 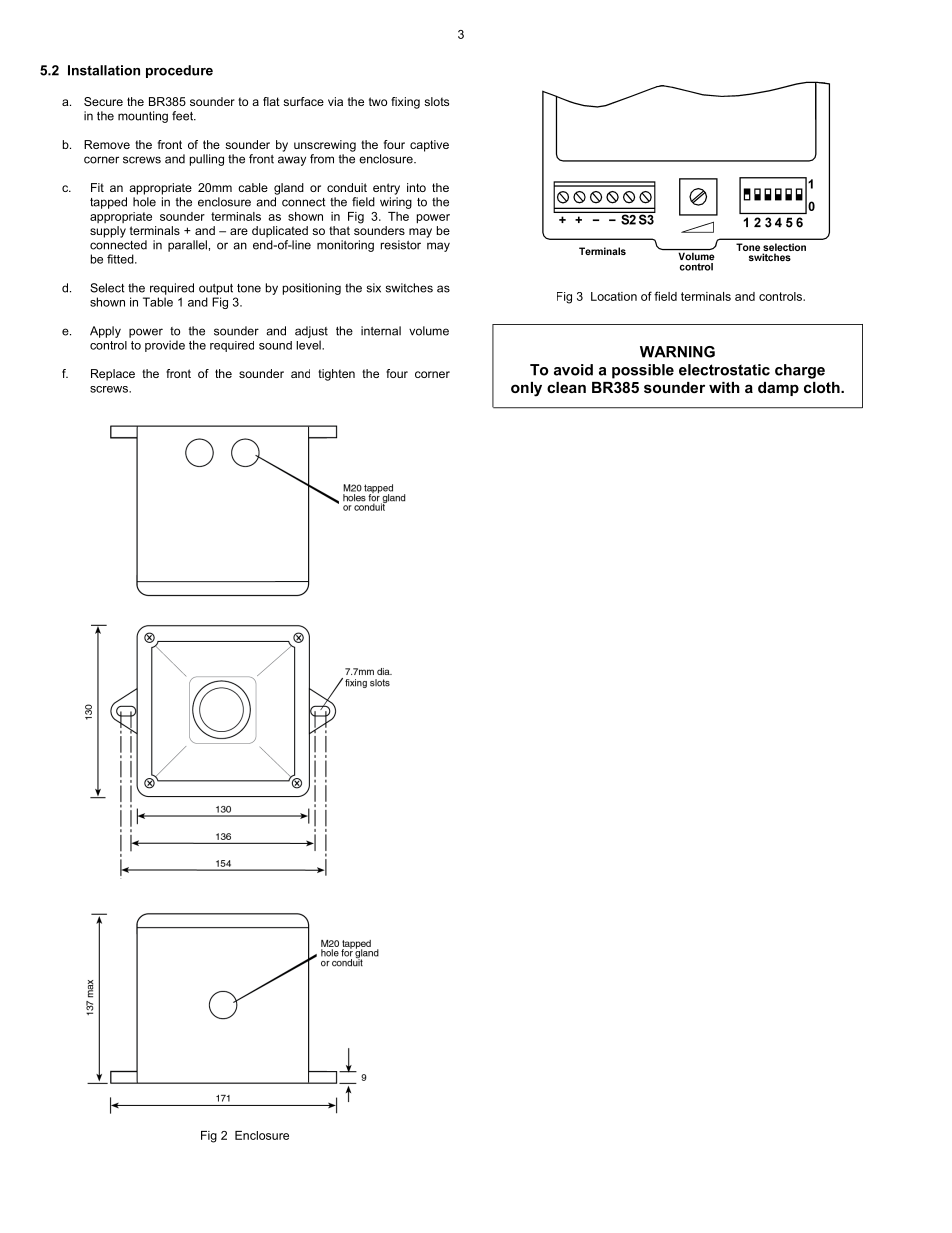 What do you see at coordinates (179, 71) in the document?
I see `procedure` at bounding box center [179, 71].
